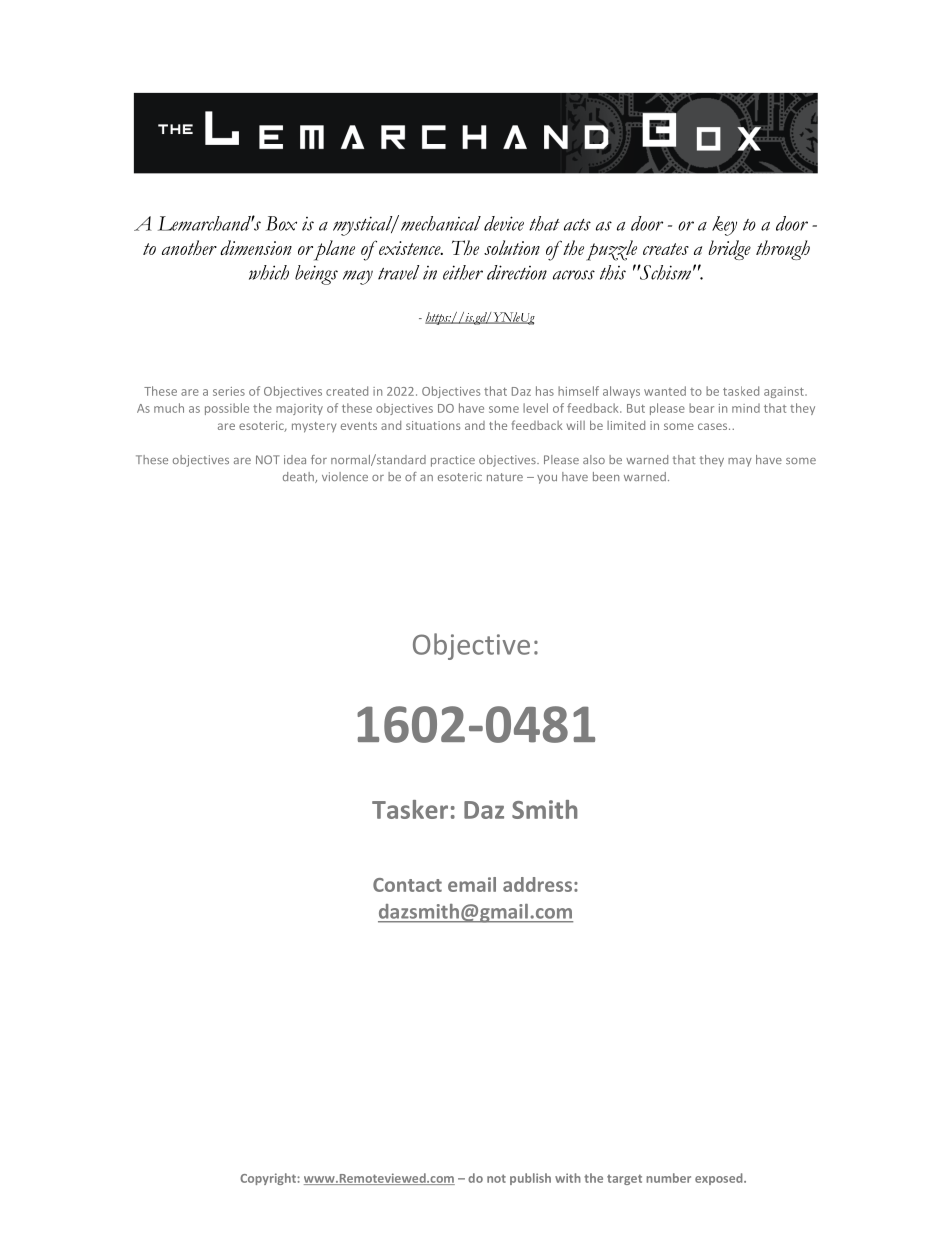  I want to click on address, so click(537, 884).
